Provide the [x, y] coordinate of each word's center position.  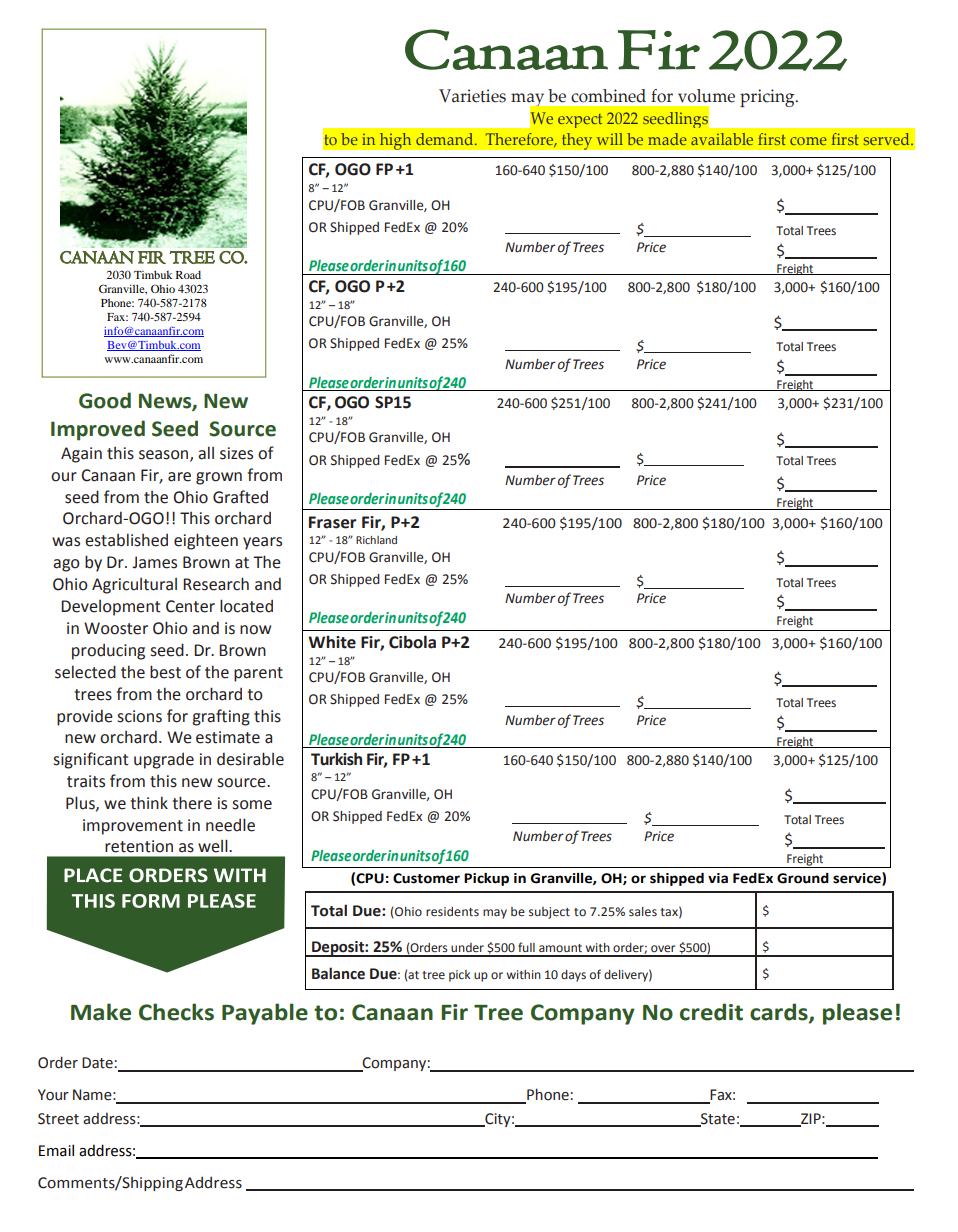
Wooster [116, 628]
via [718, 878]
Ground [803, 878]
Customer [426, 878]
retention [139, 846]
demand [446, 139]
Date [97, 1063]
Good [105, 400]
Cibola [412, 642]
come [808, 141]
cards [780, 1013]
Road [188, 275]
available [722, 139]
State [717, 1119]
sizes [236, 453]
